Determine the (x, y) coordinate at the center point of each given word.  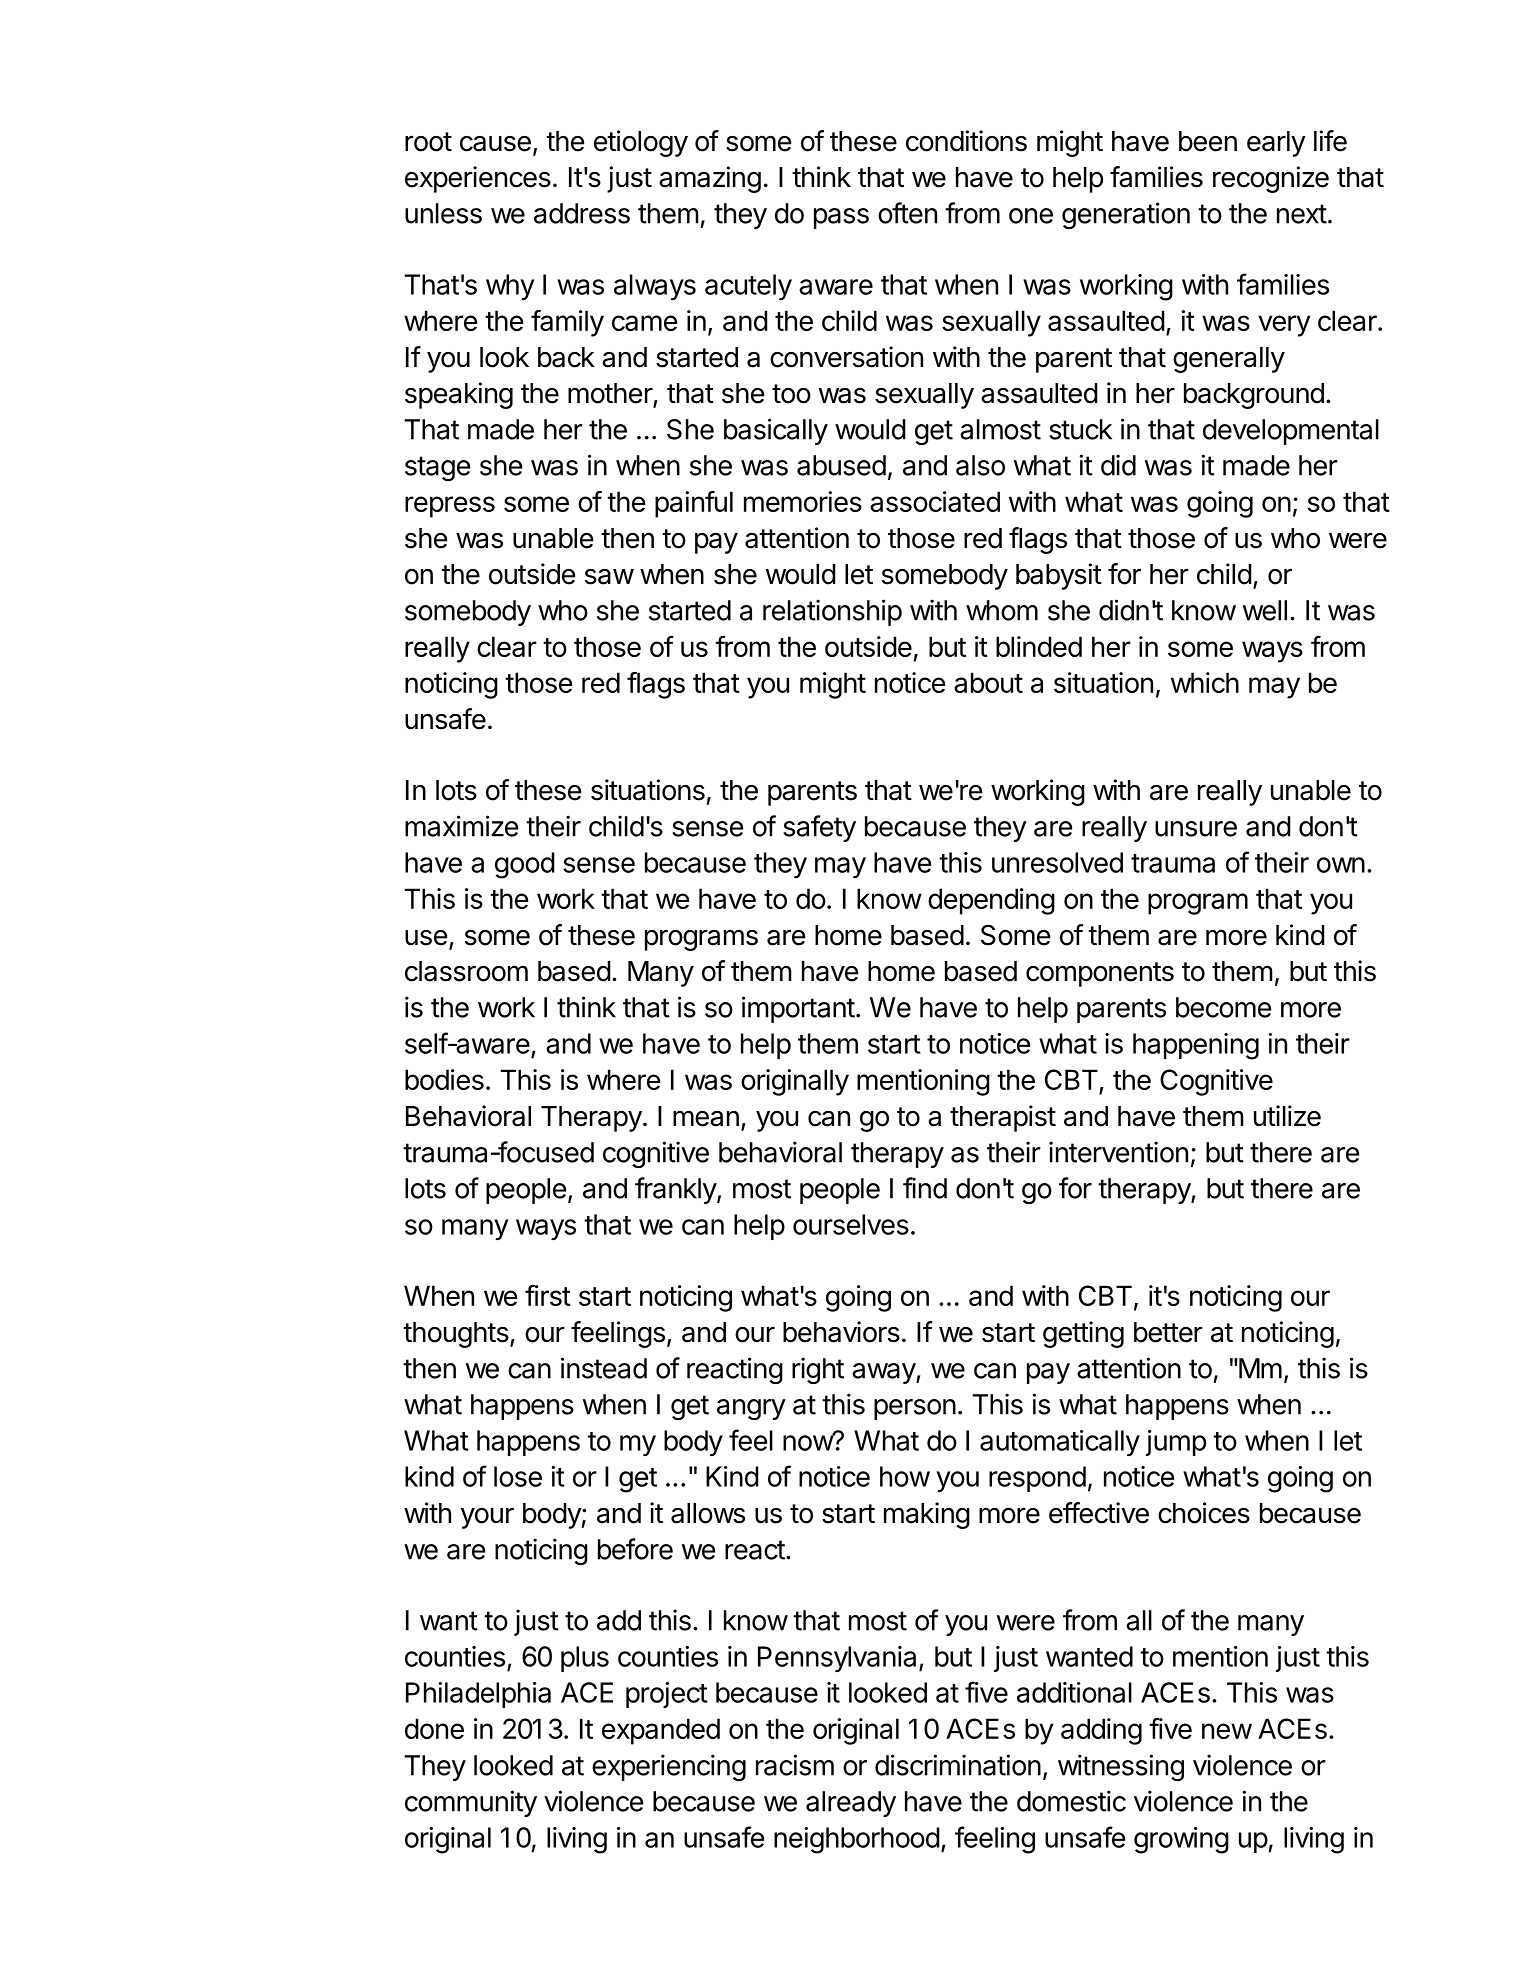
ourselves (851, 1224)
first (548, 1295)
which (1205, 682)
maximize (461, 826)
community (471, 1803)
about (988, 682)
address (582, 213)
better (1168, 1332)
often (907, 213)
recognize (1271, 179)
